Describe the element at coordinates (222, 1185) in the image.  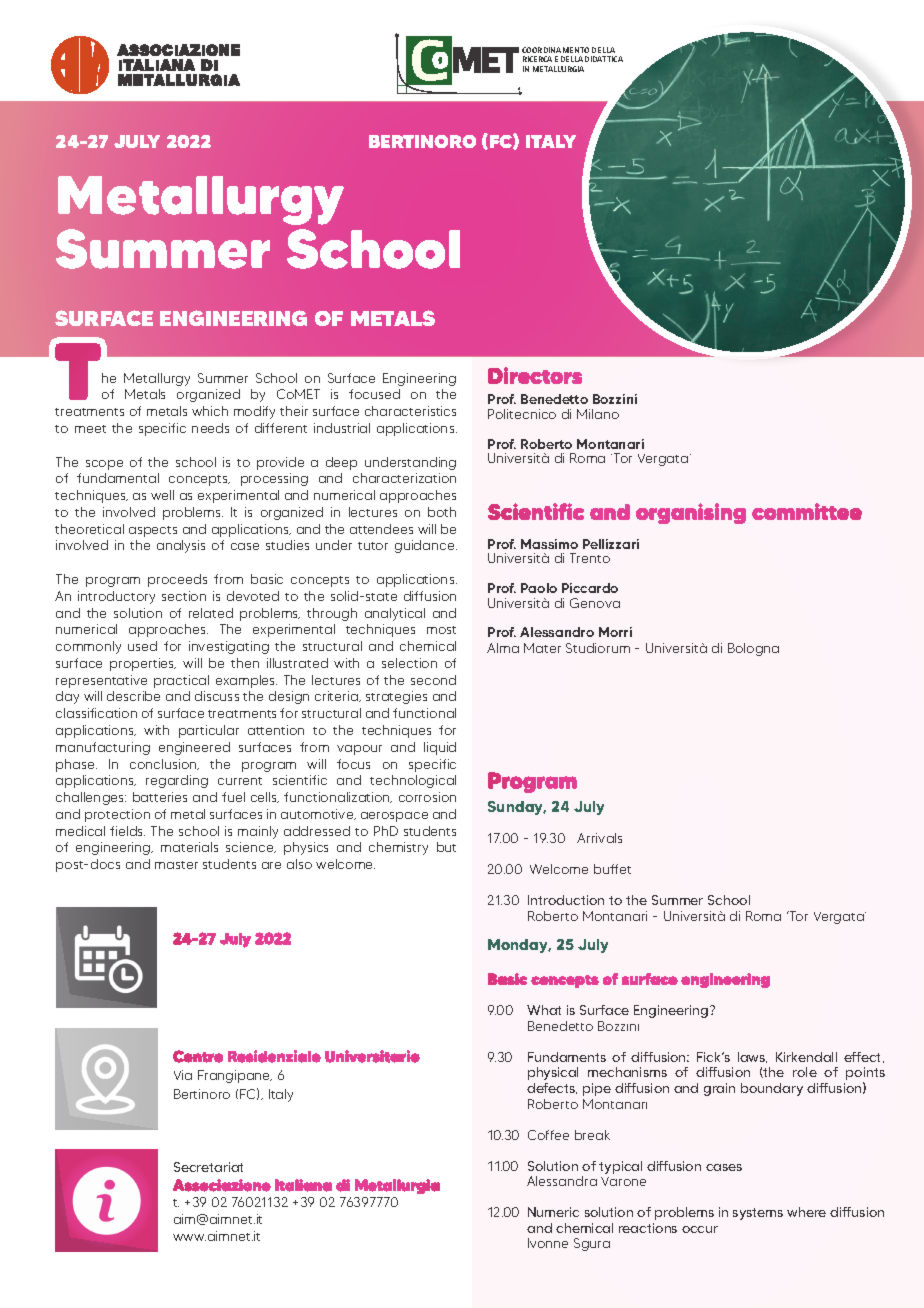
I see `Associazione` at that location.
